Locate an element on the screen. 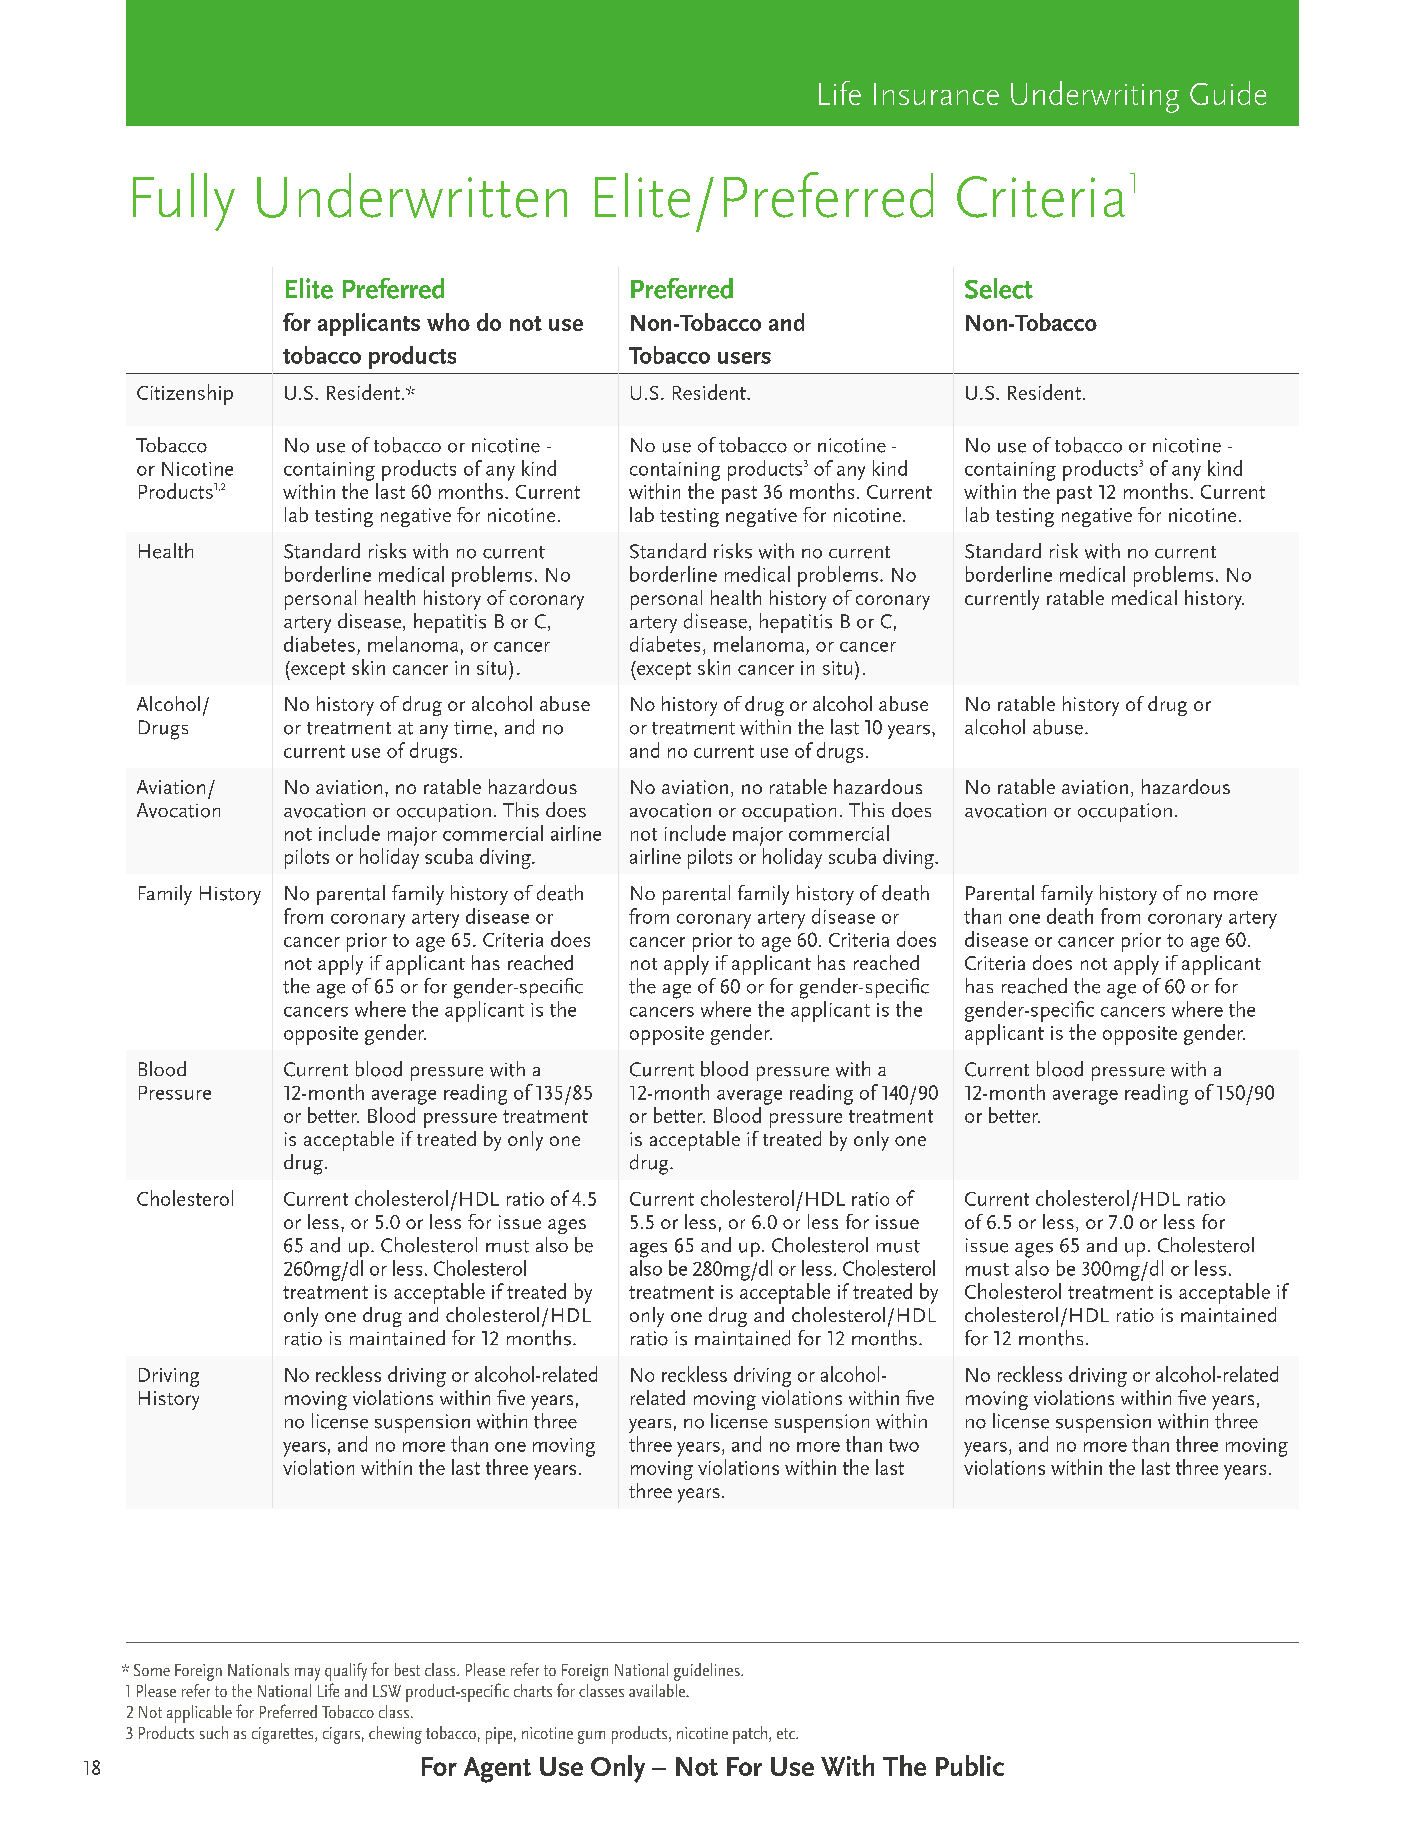 The width and height of the screenshot is (1425, 1844). Public is located at coordinates (970, 1765).
